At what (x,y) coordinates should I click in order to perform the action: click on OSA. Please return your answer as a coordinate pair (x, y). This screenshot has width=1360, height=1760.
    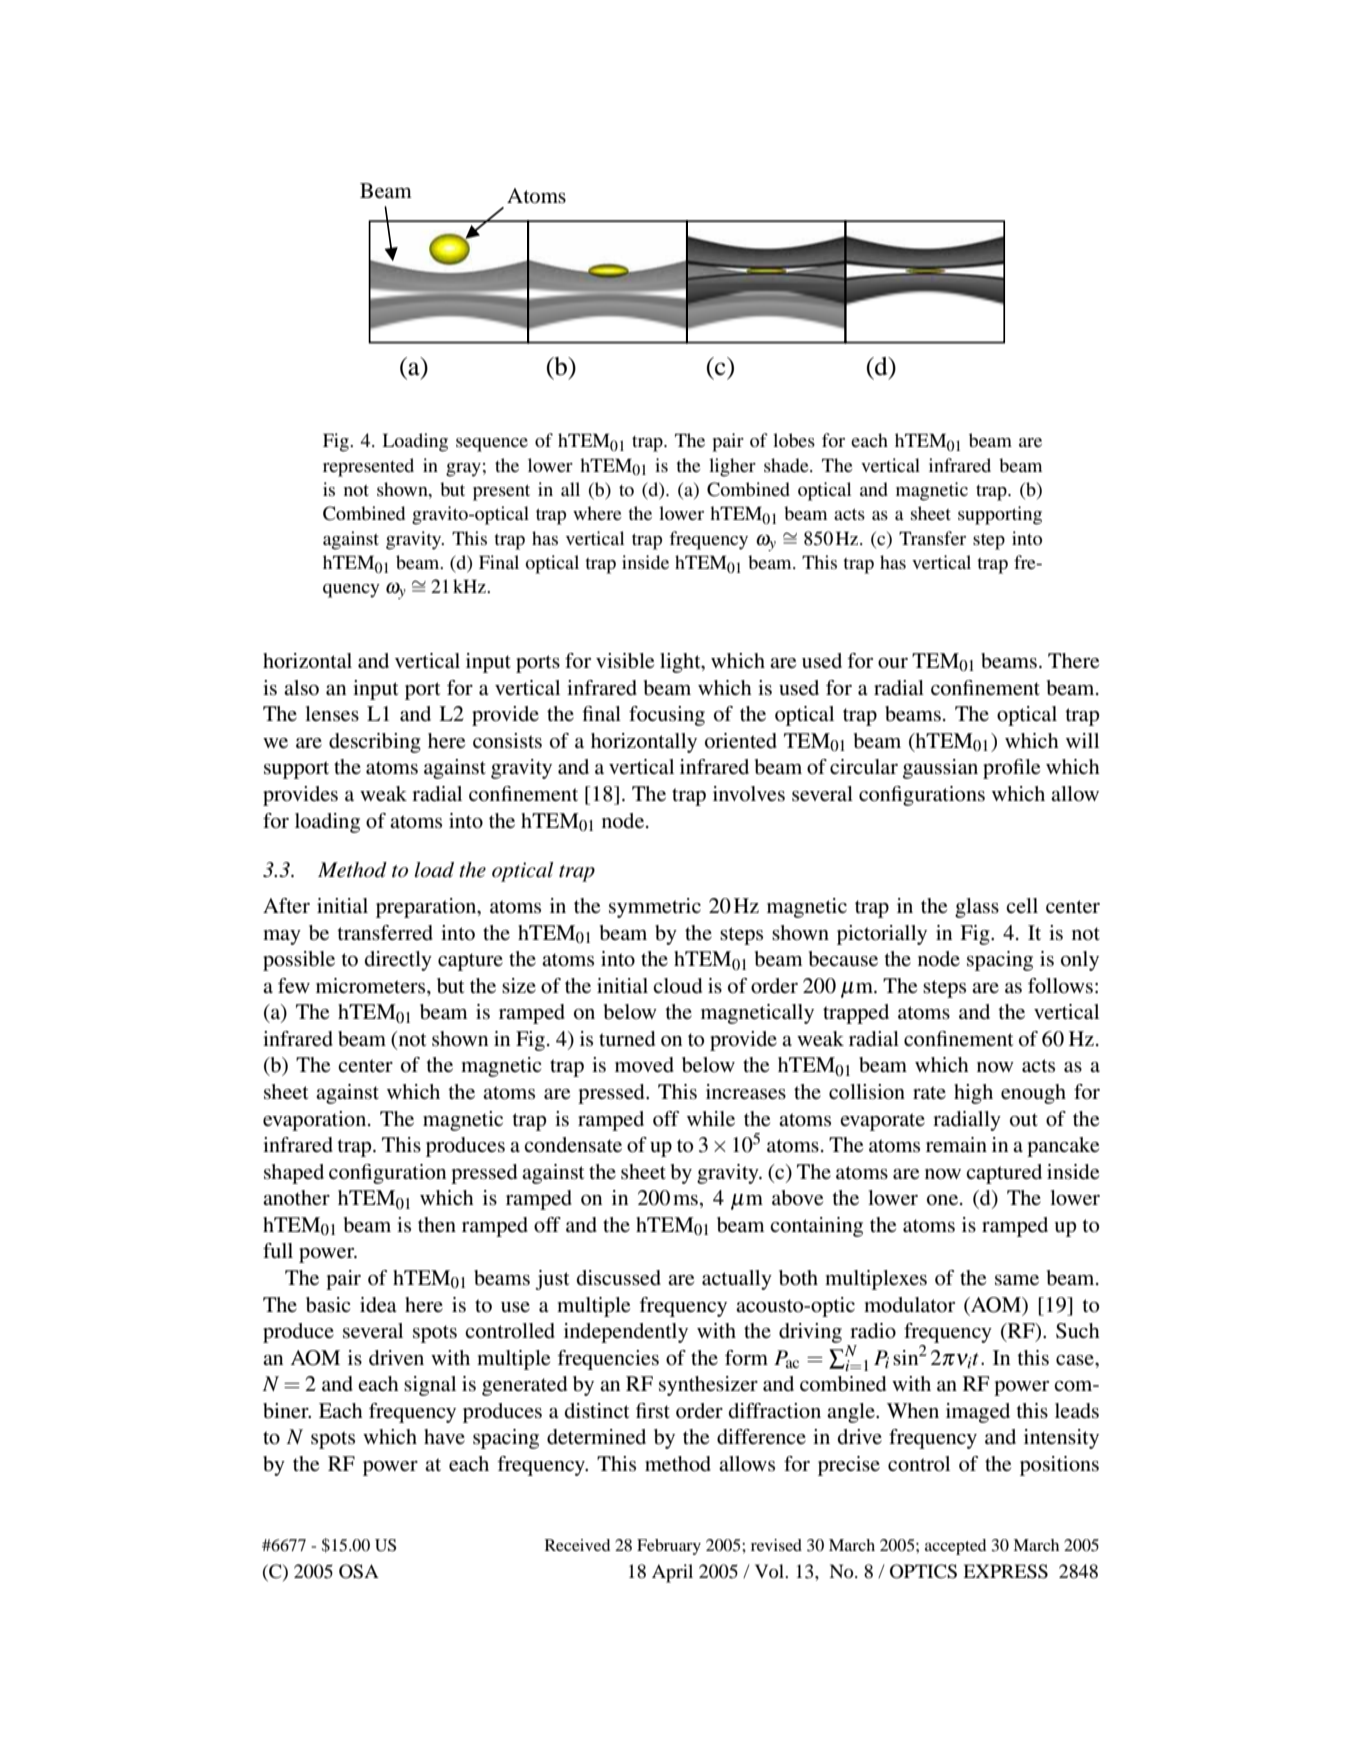
    Looking at the image, I should click on (359, 1571).
